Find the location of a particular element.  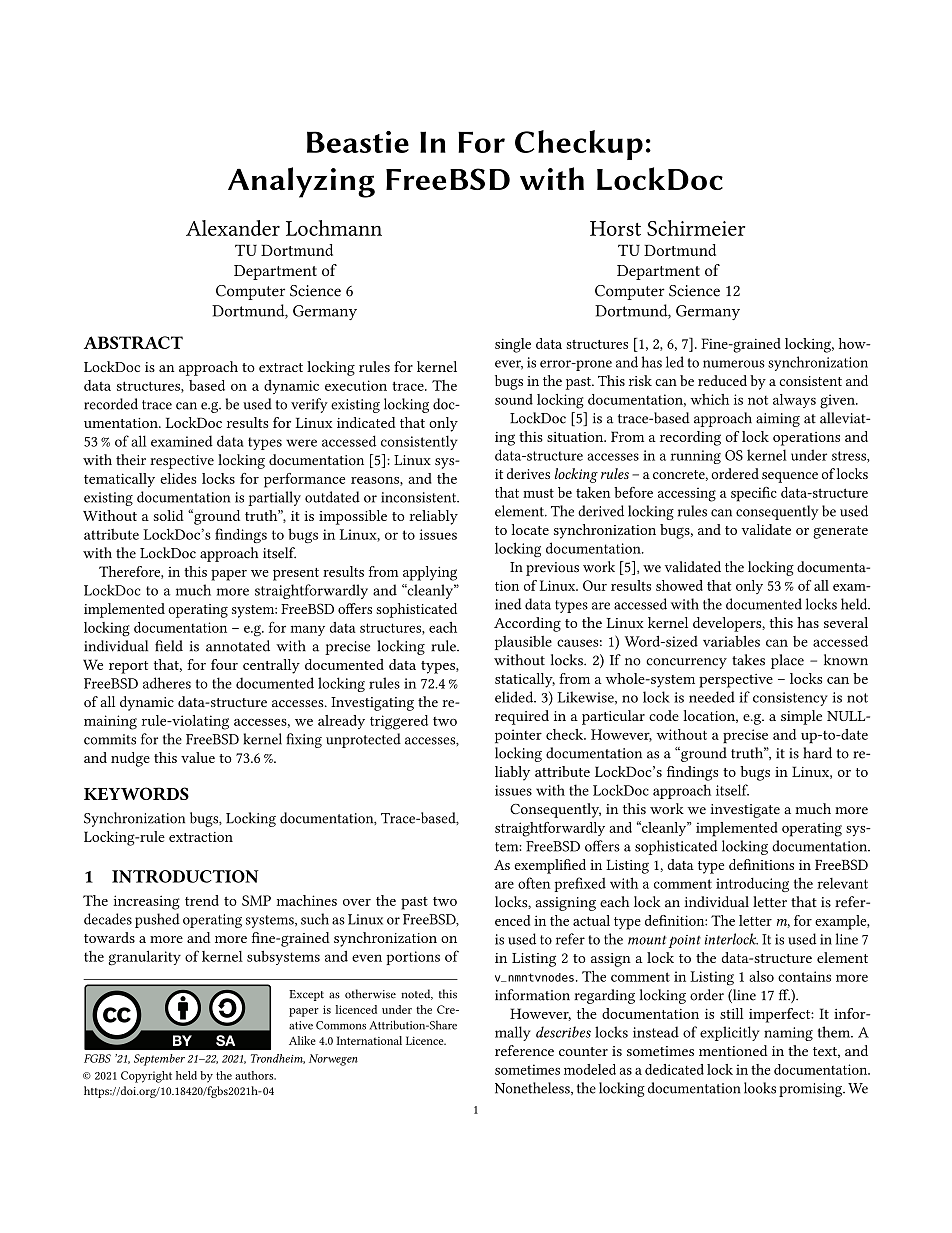

trend is located at coordinates (202, 900).
